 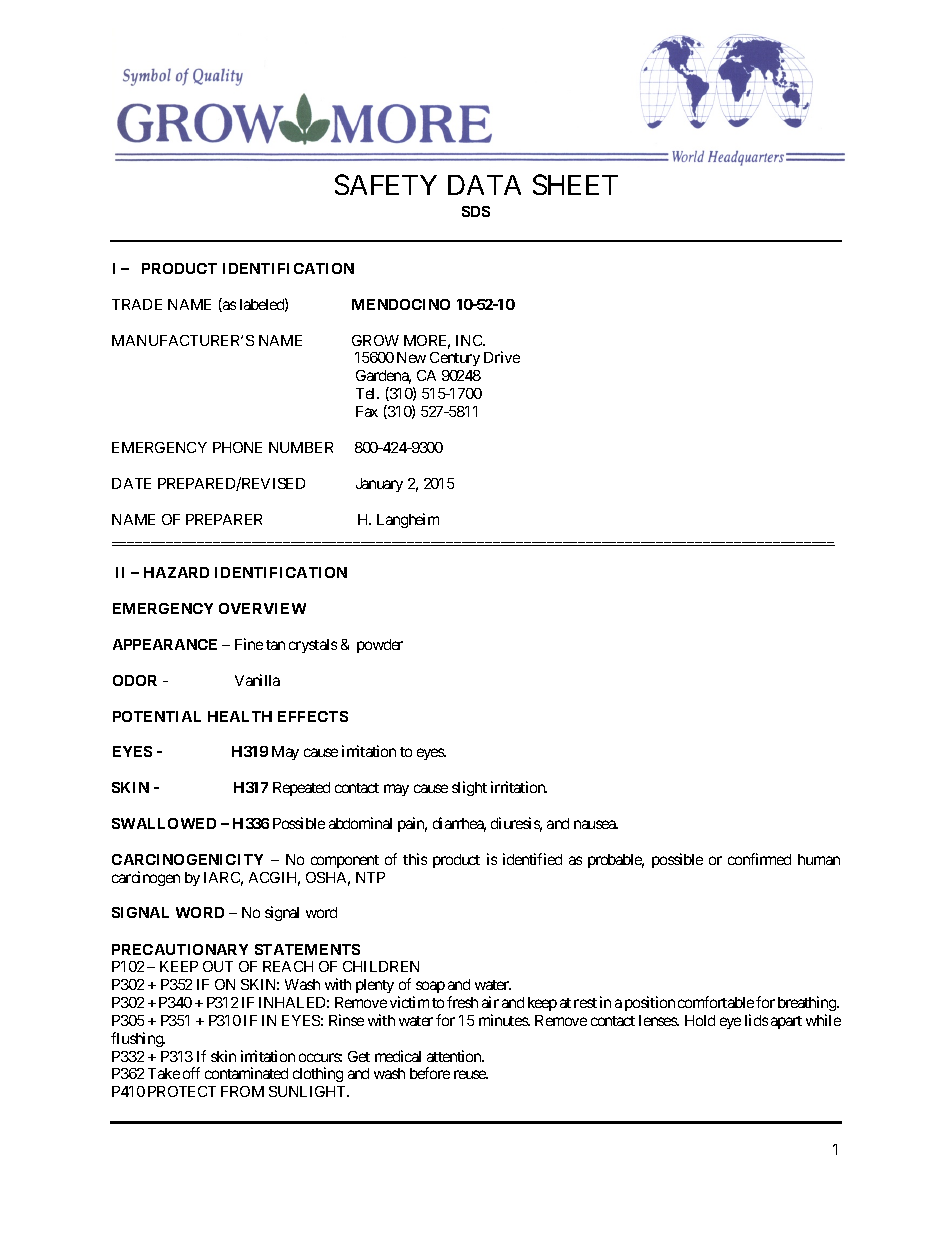 I want to click on Fine, so click(x=249, y=644).
